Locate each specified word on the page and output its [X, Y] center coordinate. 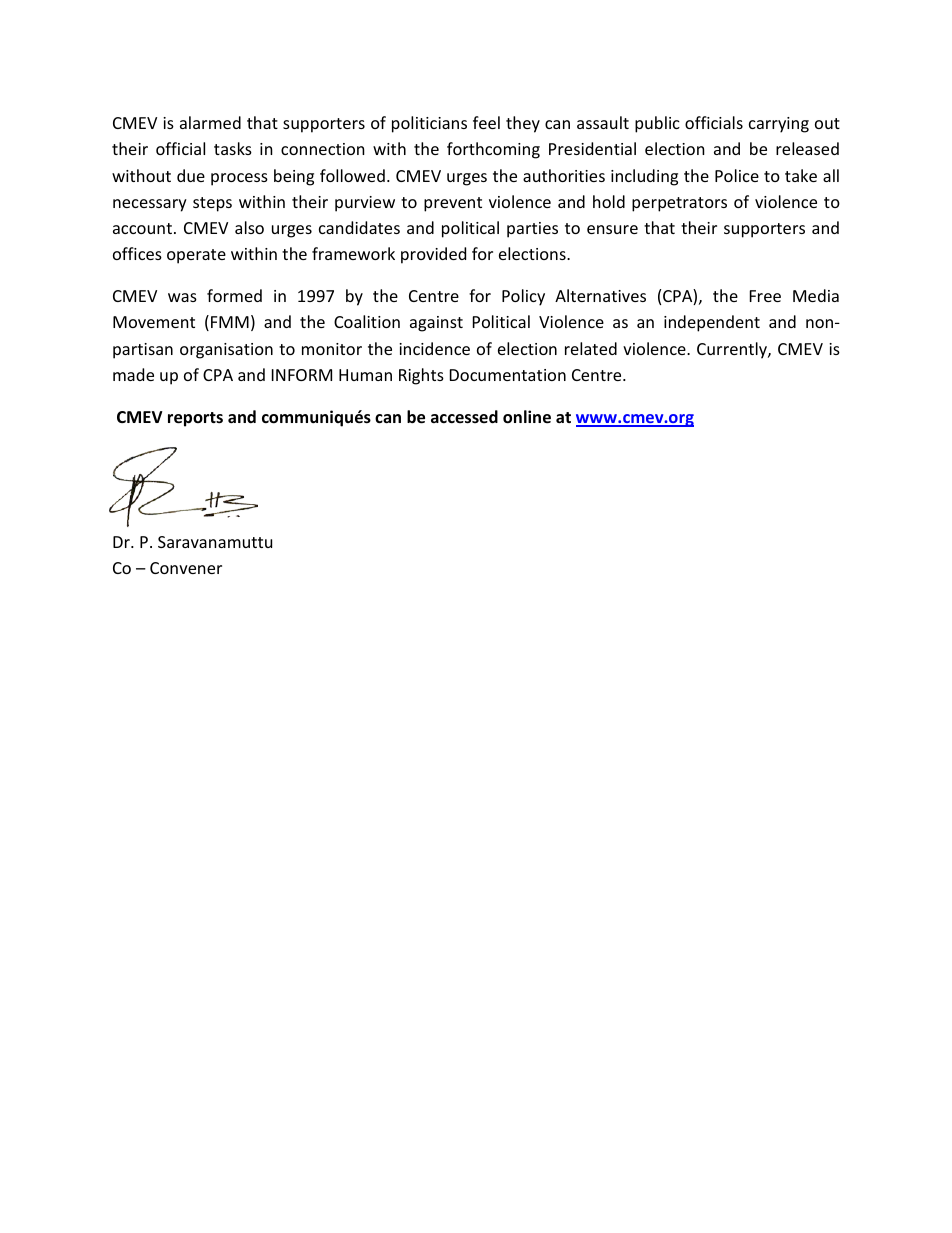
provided [433, 255]
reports [195, 419]
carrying [779, 125]
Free [765, 296]
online [527, 417]
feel [486, 122]
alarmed [210, 122]
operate [196, 256]
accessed [464, 417]
